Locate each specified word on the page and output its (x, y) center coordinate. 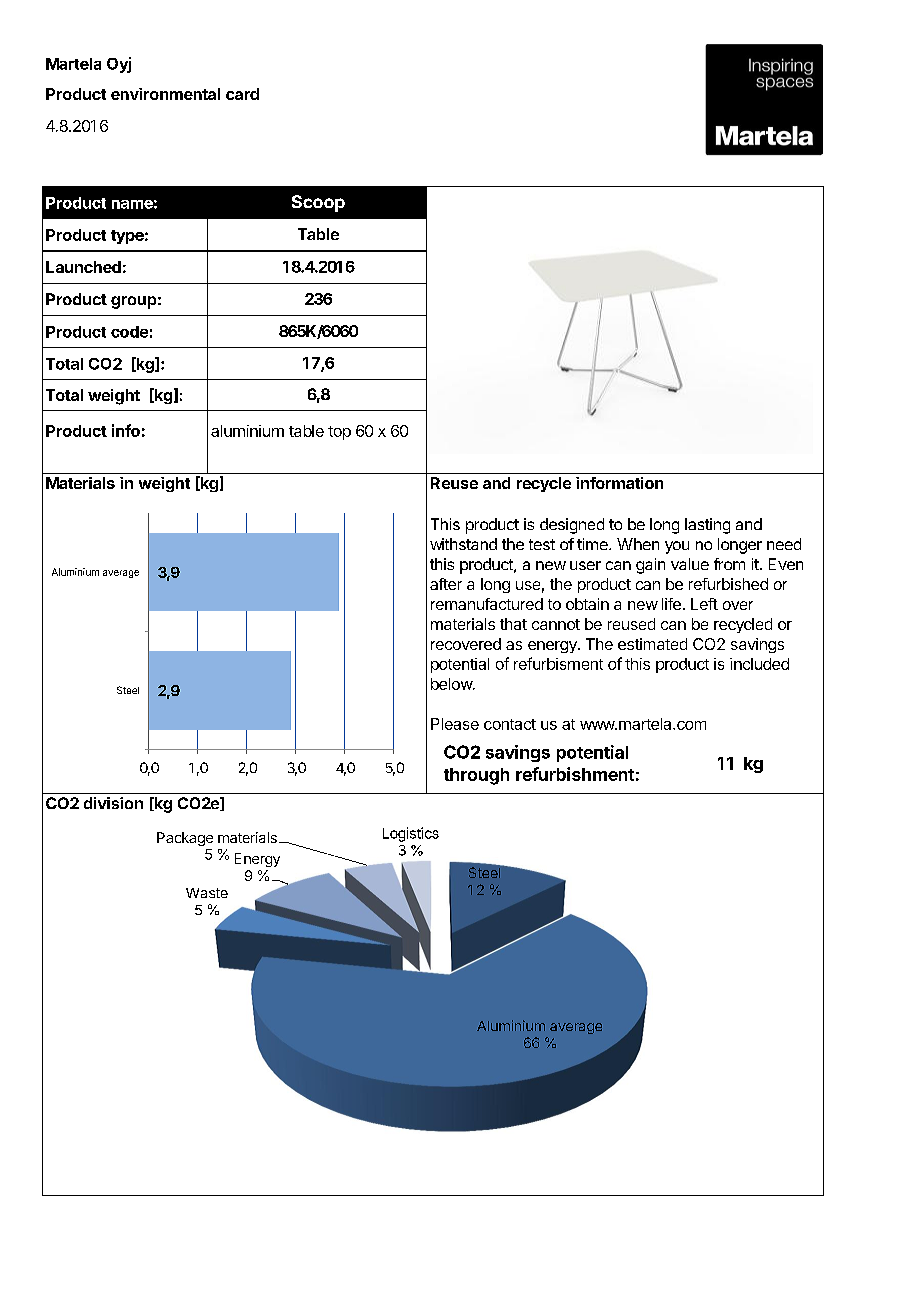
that (513, 624)
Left (704, 604)
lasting (707, 526)
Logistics (411, 834)
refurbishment (575, 774)
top (339, 433)
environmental (165, 94)
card (242, 94)
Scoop (318, 203)
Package (185, 839)
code (129, 332)
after (446, 584)
